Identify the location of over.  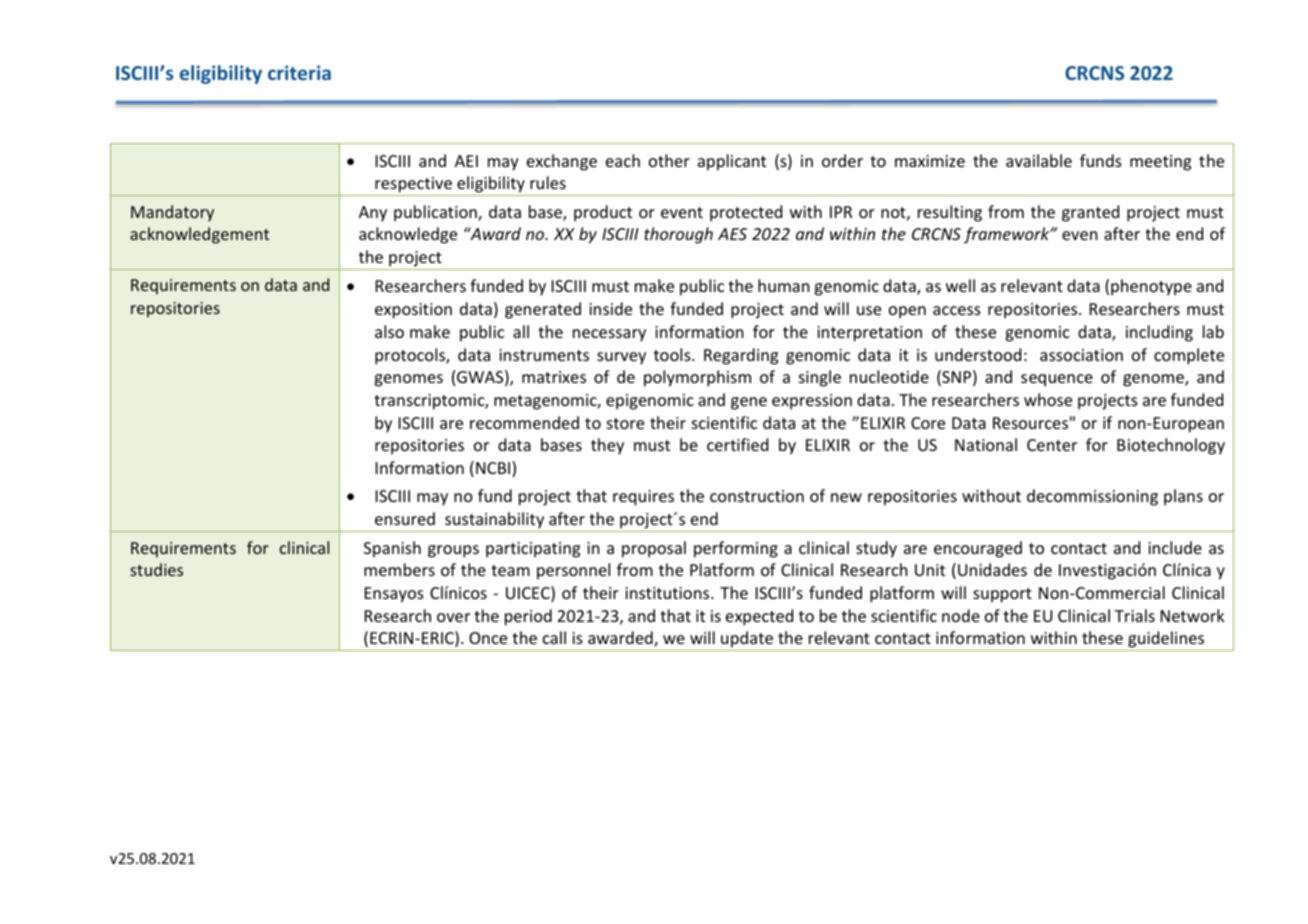
(453, 617).
